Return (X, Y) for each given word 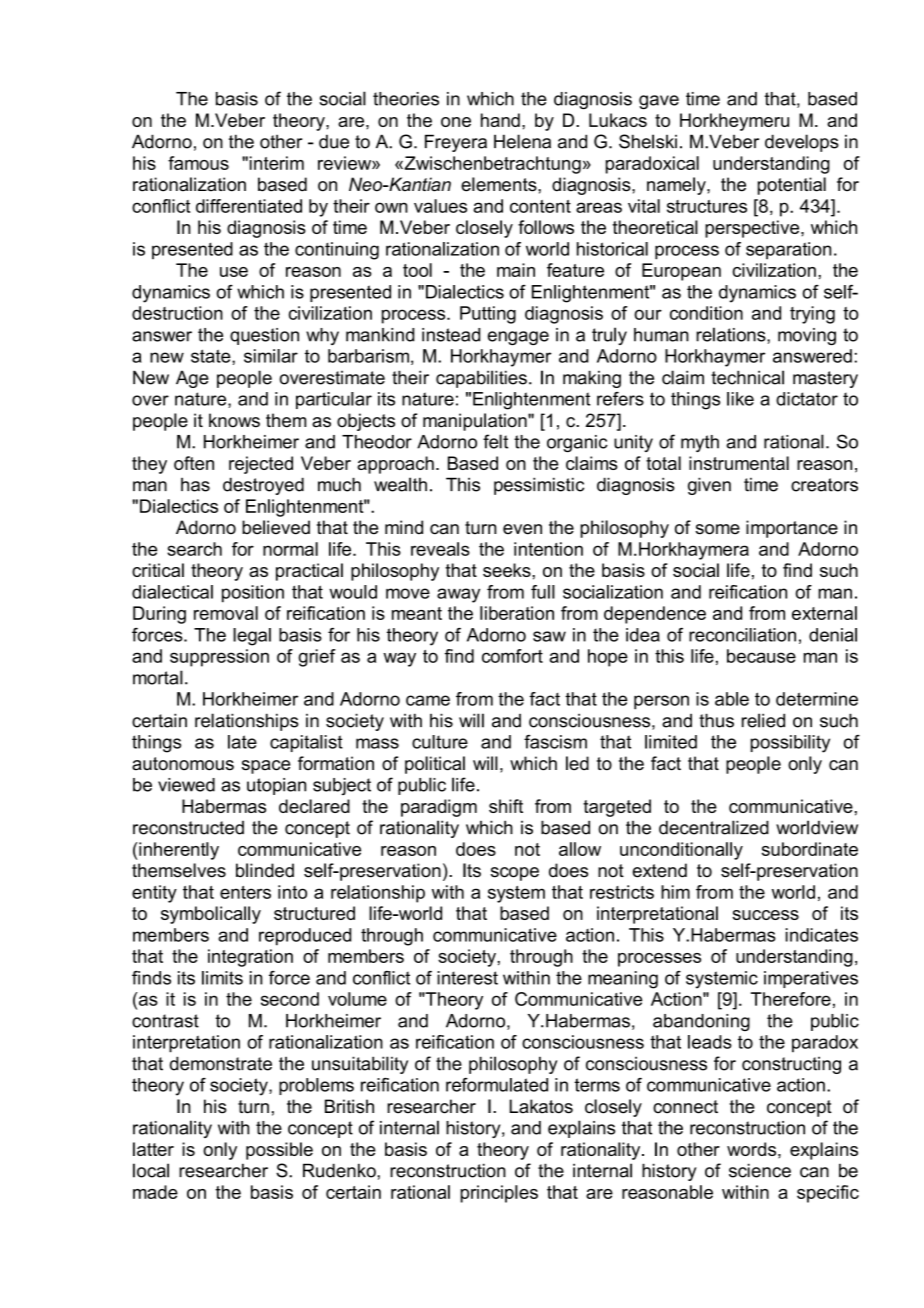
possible (279, 1151)
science (760, 1170)
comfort (512, 656)
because (761, 656)
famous (198, 163)
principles (499, 1194)
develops (802, 143)
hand (500, 120)
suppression (219, 658)
